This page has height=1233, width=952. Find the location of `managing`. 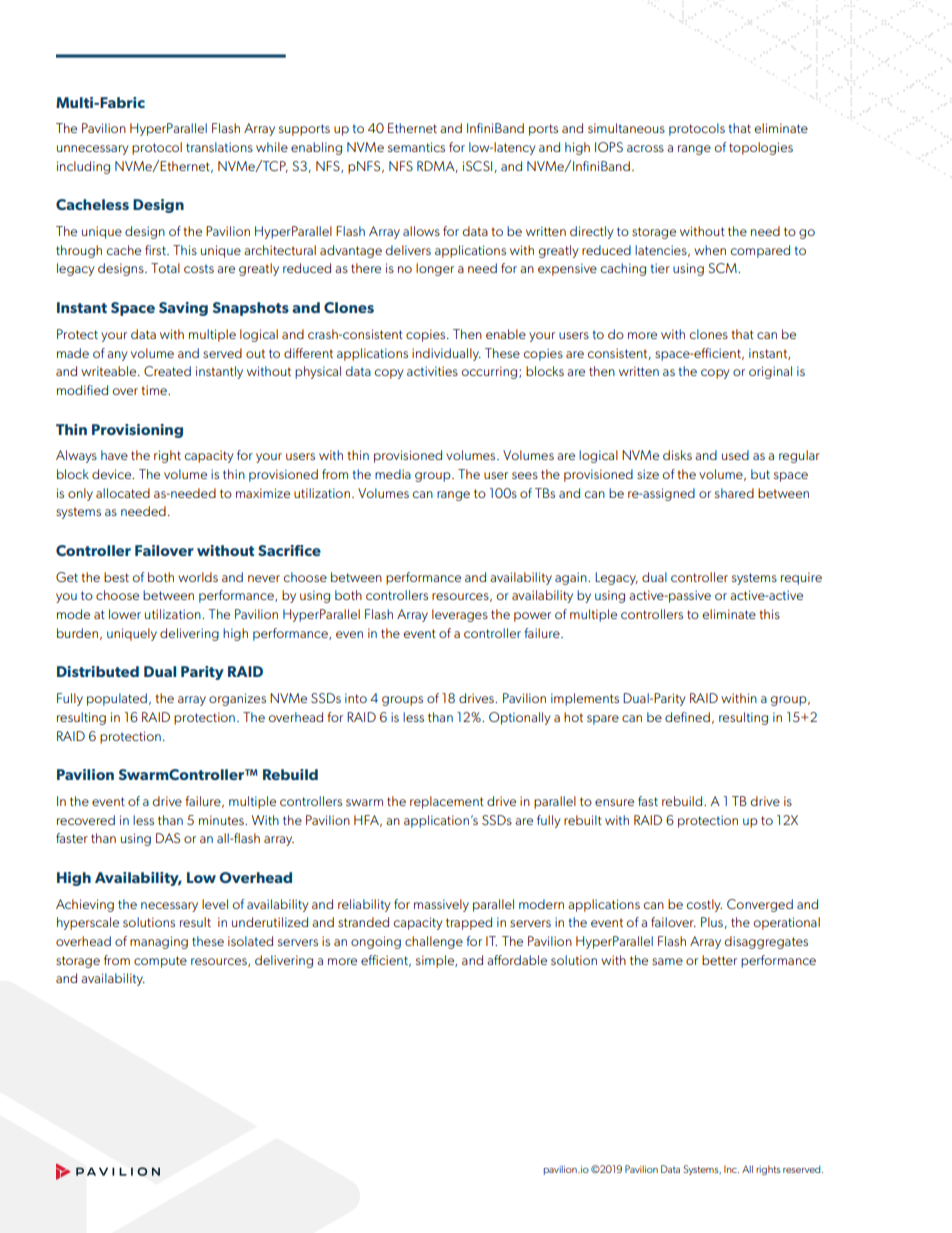

managing is located at coordinates (159, 942).
